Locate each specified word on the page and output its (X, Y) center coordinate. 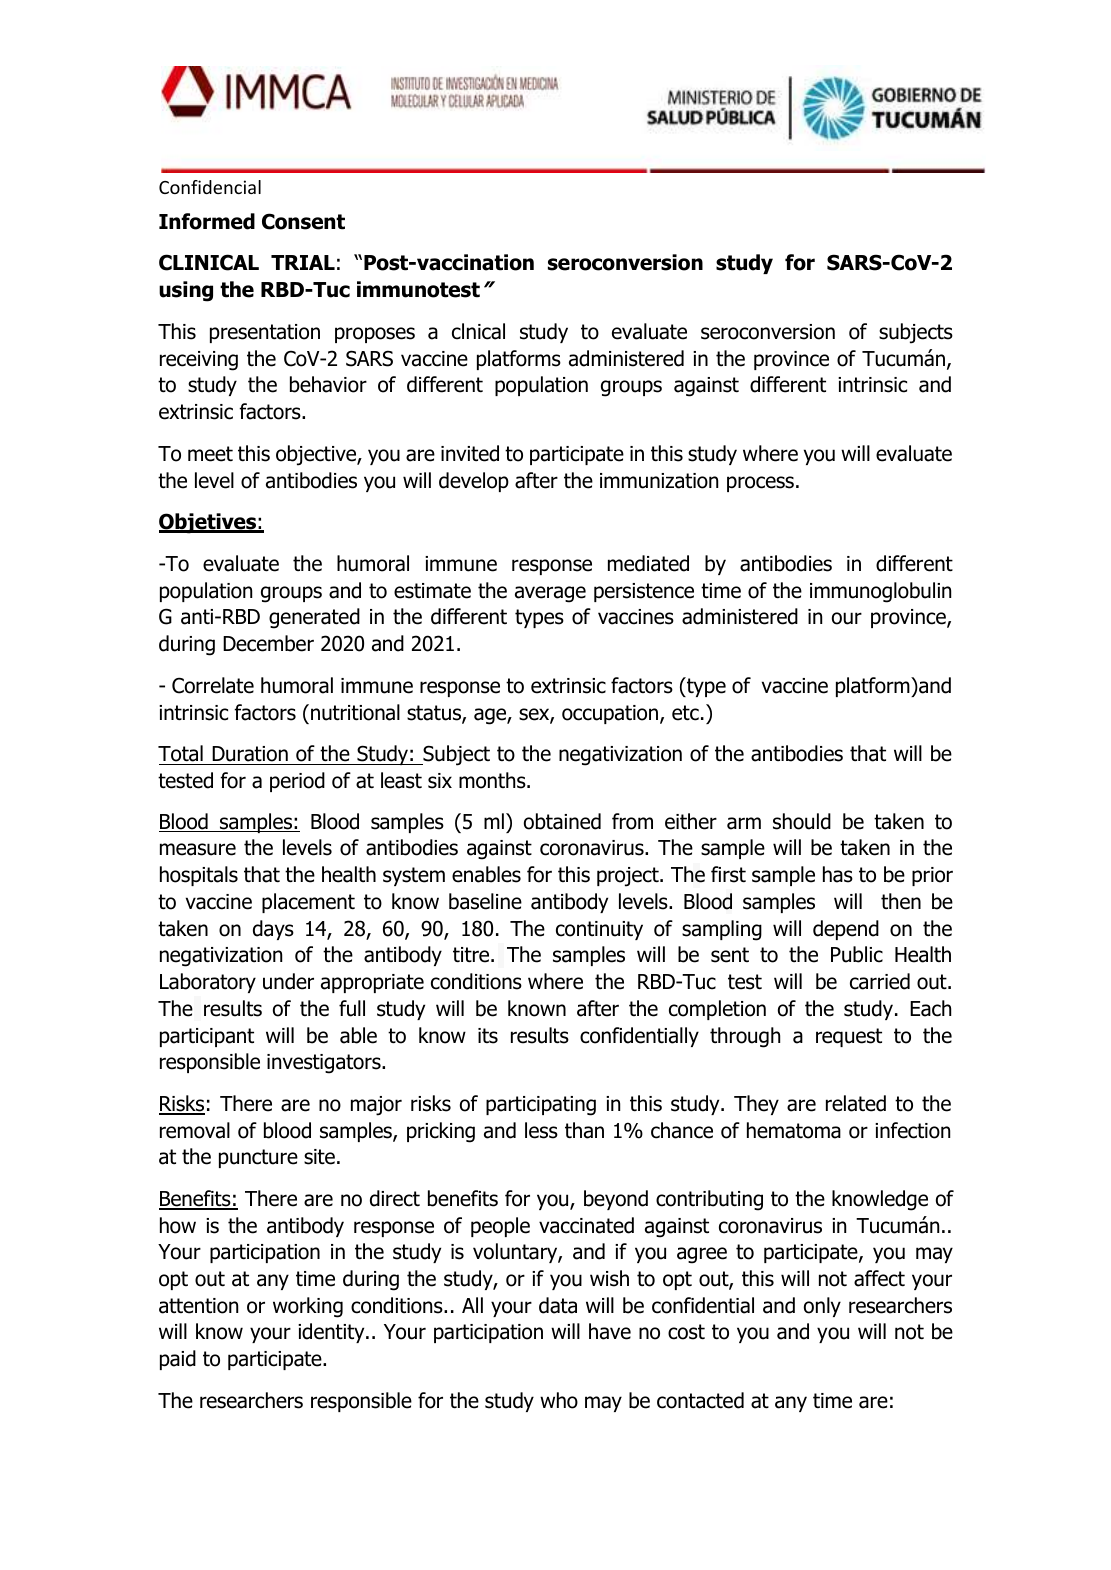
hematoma (794, 1130)
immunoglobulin (880, 592)
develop (474, 482)
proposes (375, 335)
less (541, 1130)
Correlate (213, 685)
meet (210, 454)
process (760, 484)
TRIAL (303, 262)
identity (332, 1333)
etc (685, 713)
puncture (258, 1158)
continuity (599, 930)
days (273, 930)
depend (846, 930)
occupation (611, 714)
